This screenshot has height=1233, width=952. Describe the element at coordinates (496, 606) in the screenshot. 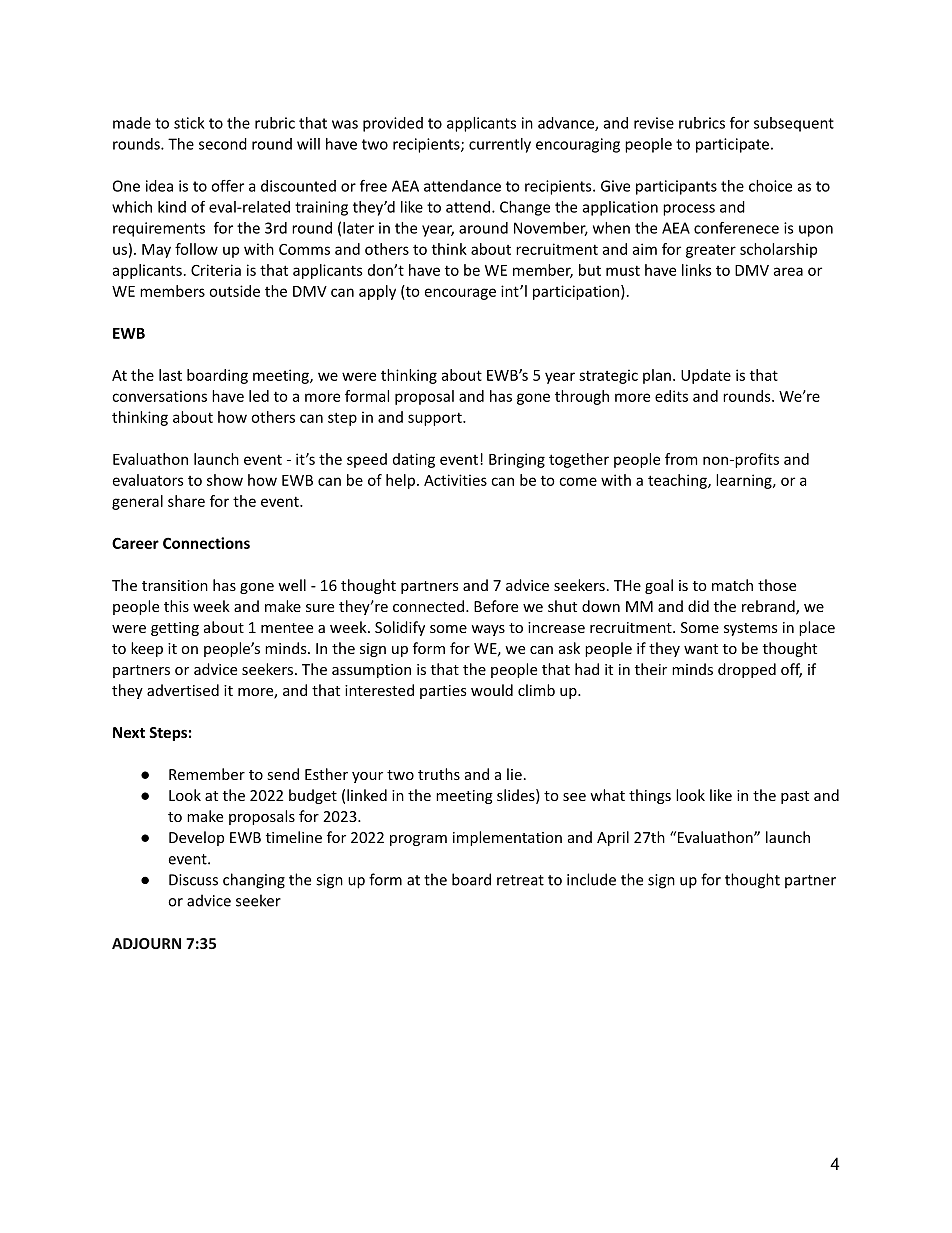

I see `Before` at that location.
